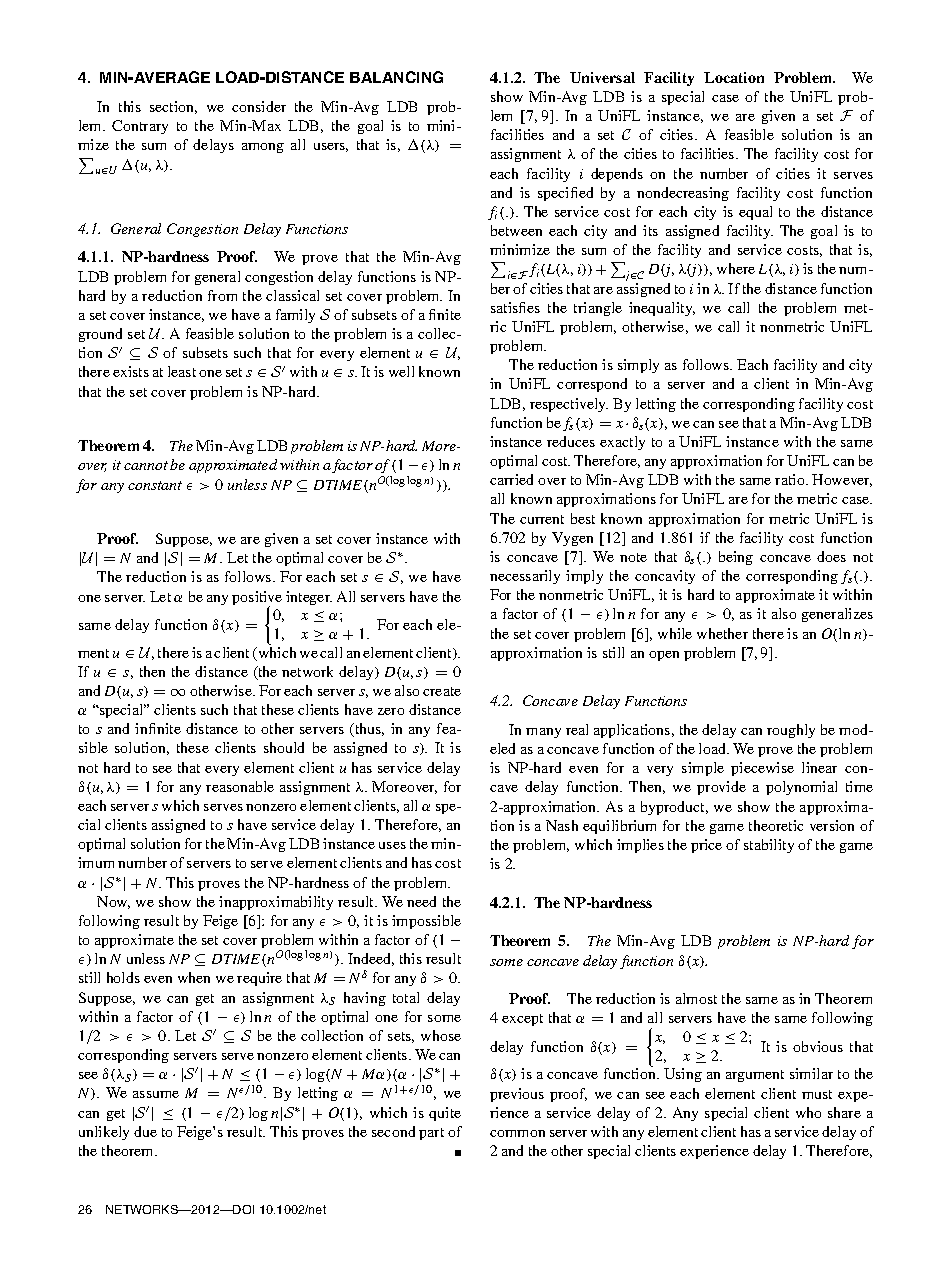  What do you see at coordinates (683, 194) in the screenshot?
I see `nondecreasing` at bounding box center [683, 194].
